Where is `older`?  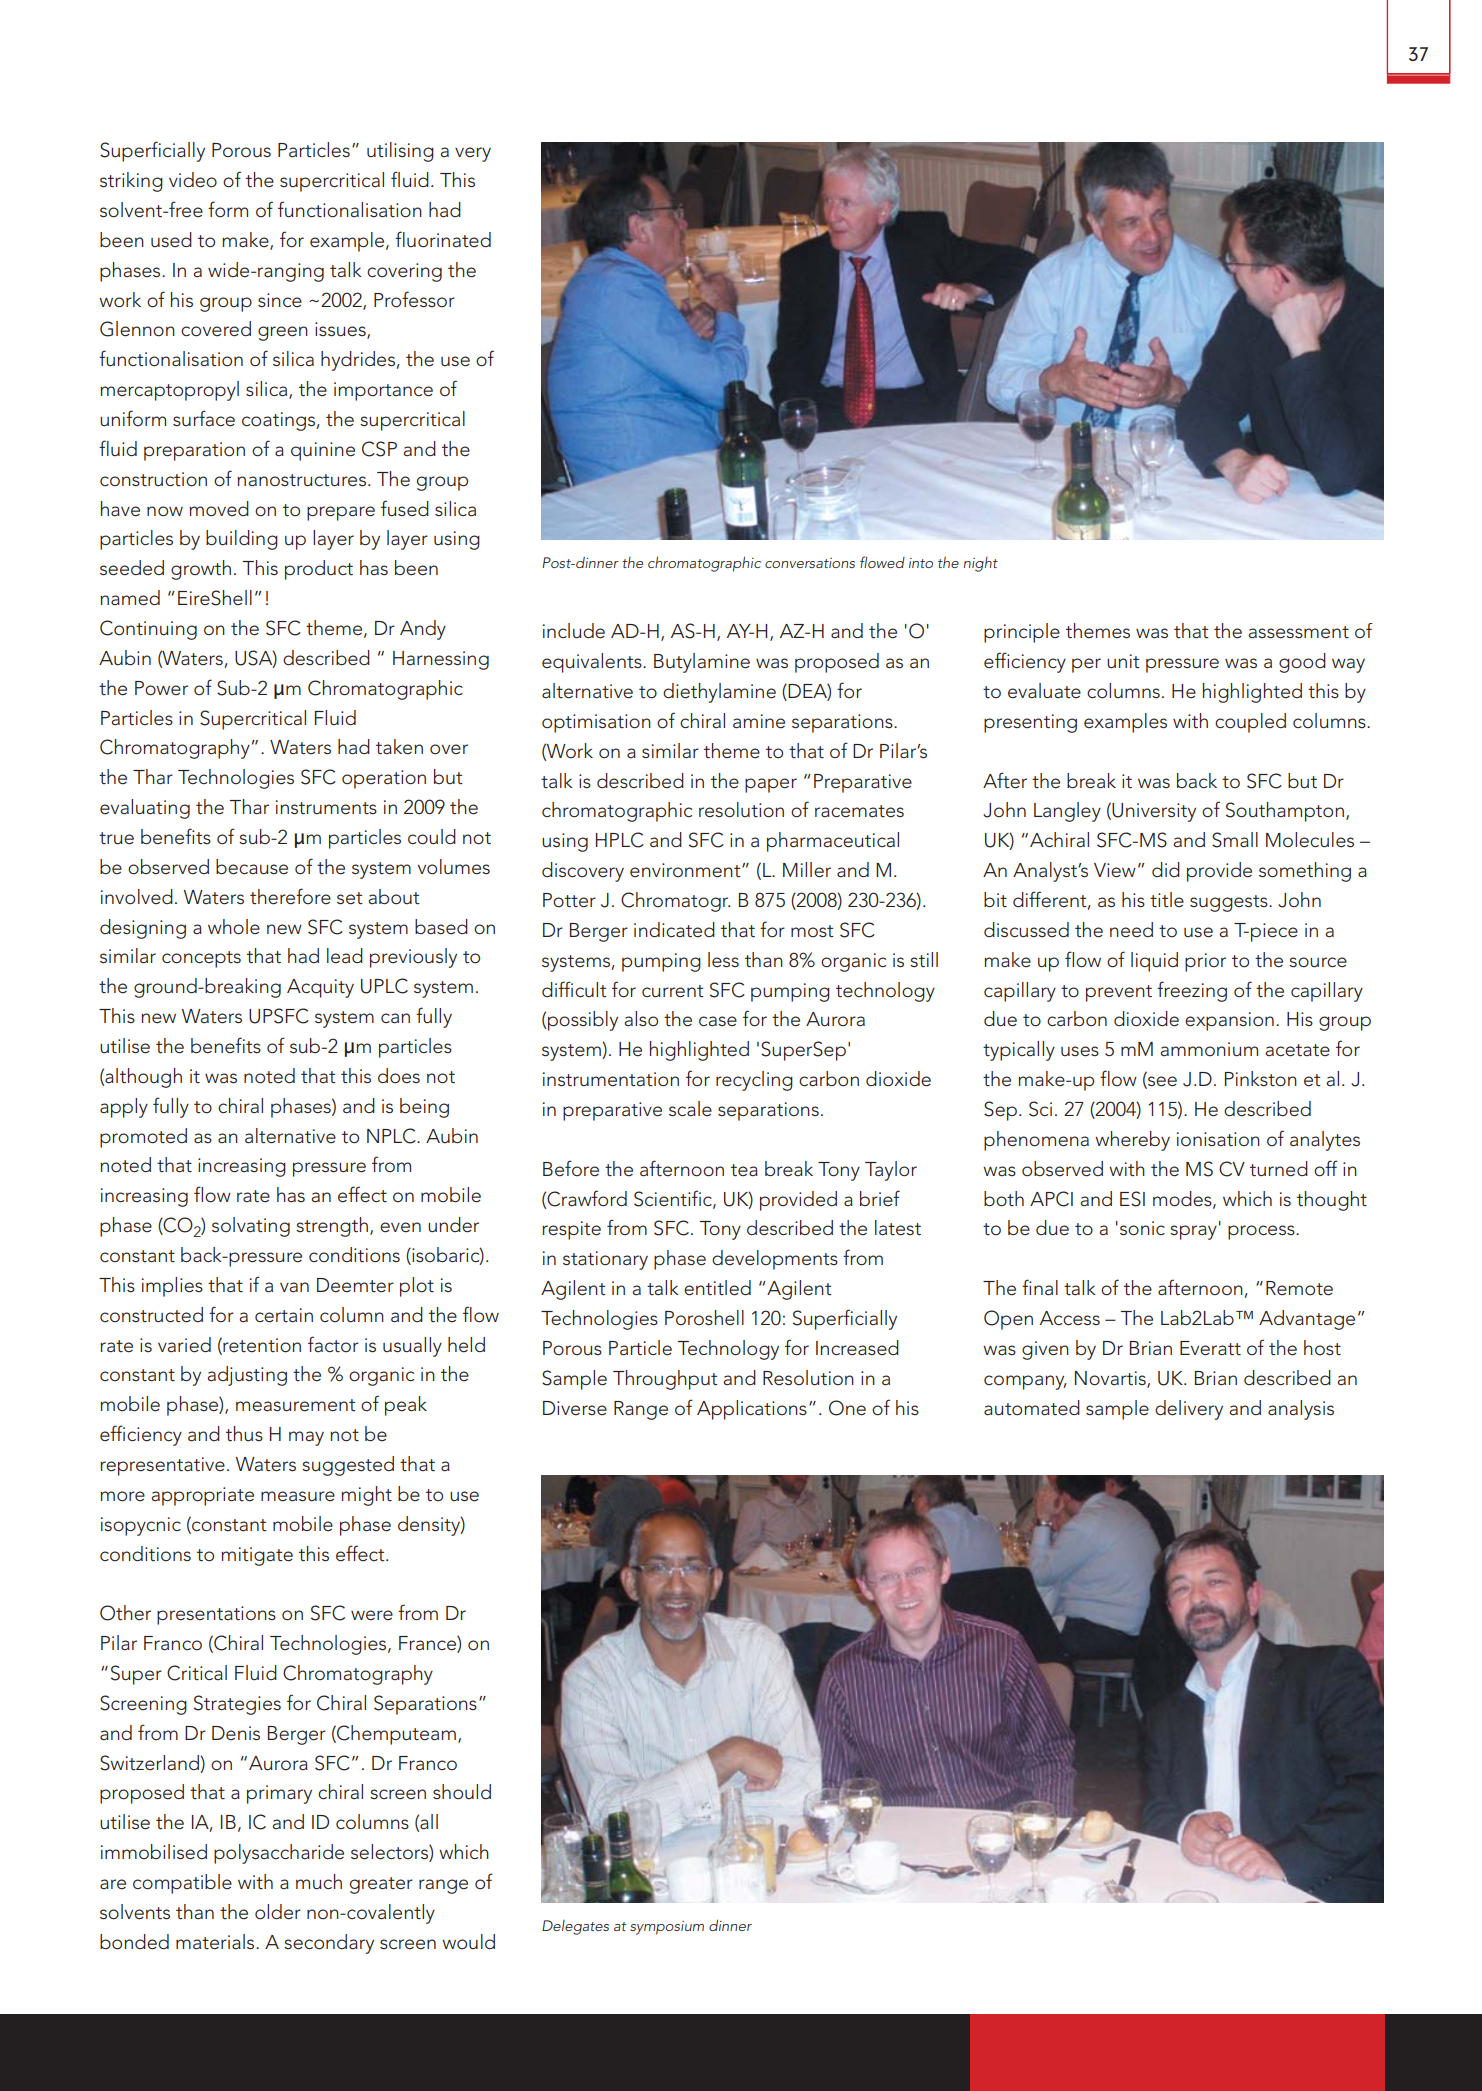
older is located at coordinates (278, 1912).
